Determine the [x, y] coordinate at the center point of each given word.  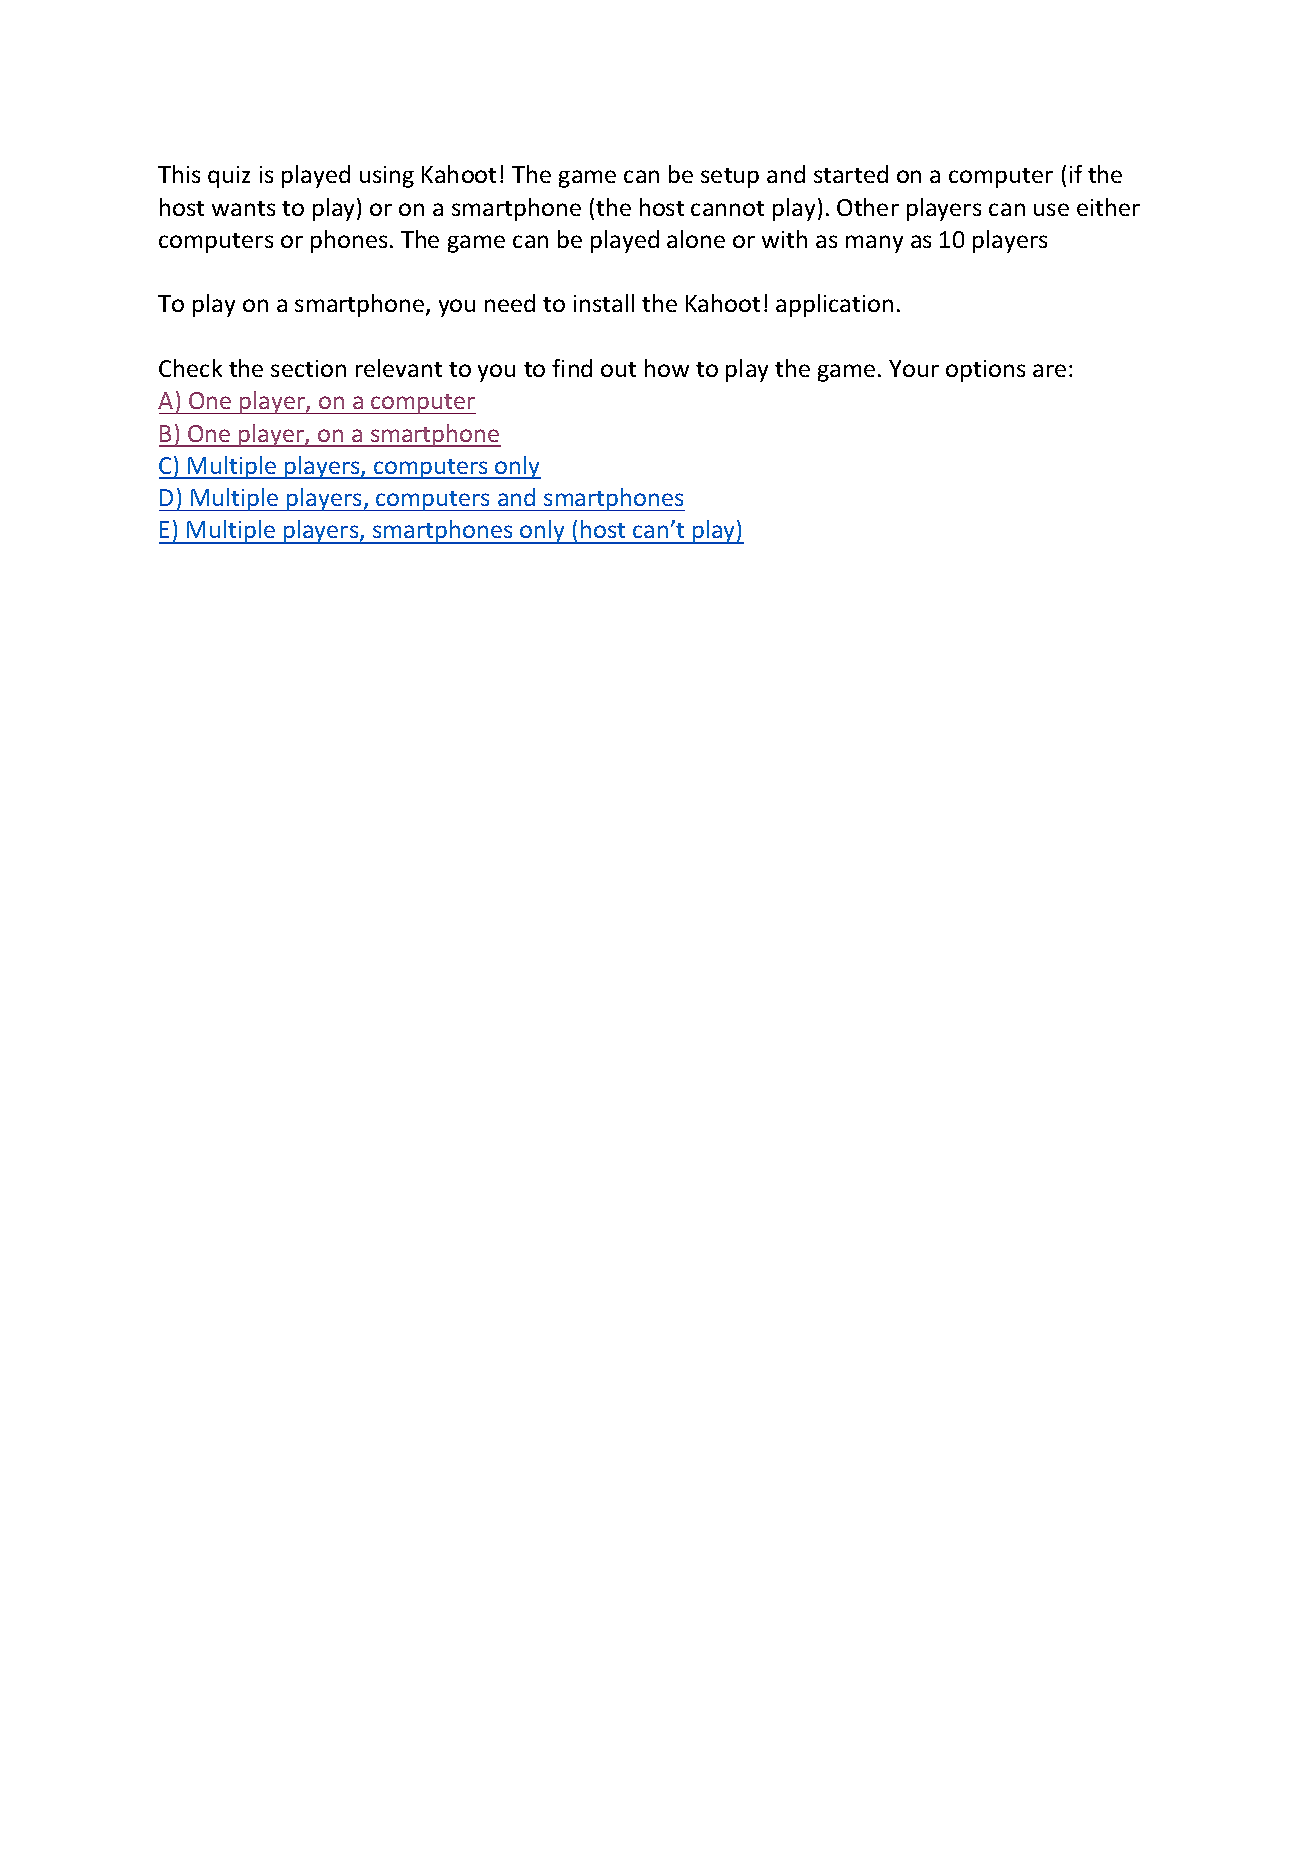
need [510, 303]
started [851, 174]
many [874, 244]
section [308, 368]
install [604, 303]
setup [730, 178]
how [667, 368]
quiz [229, 177]
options [985, 371]
